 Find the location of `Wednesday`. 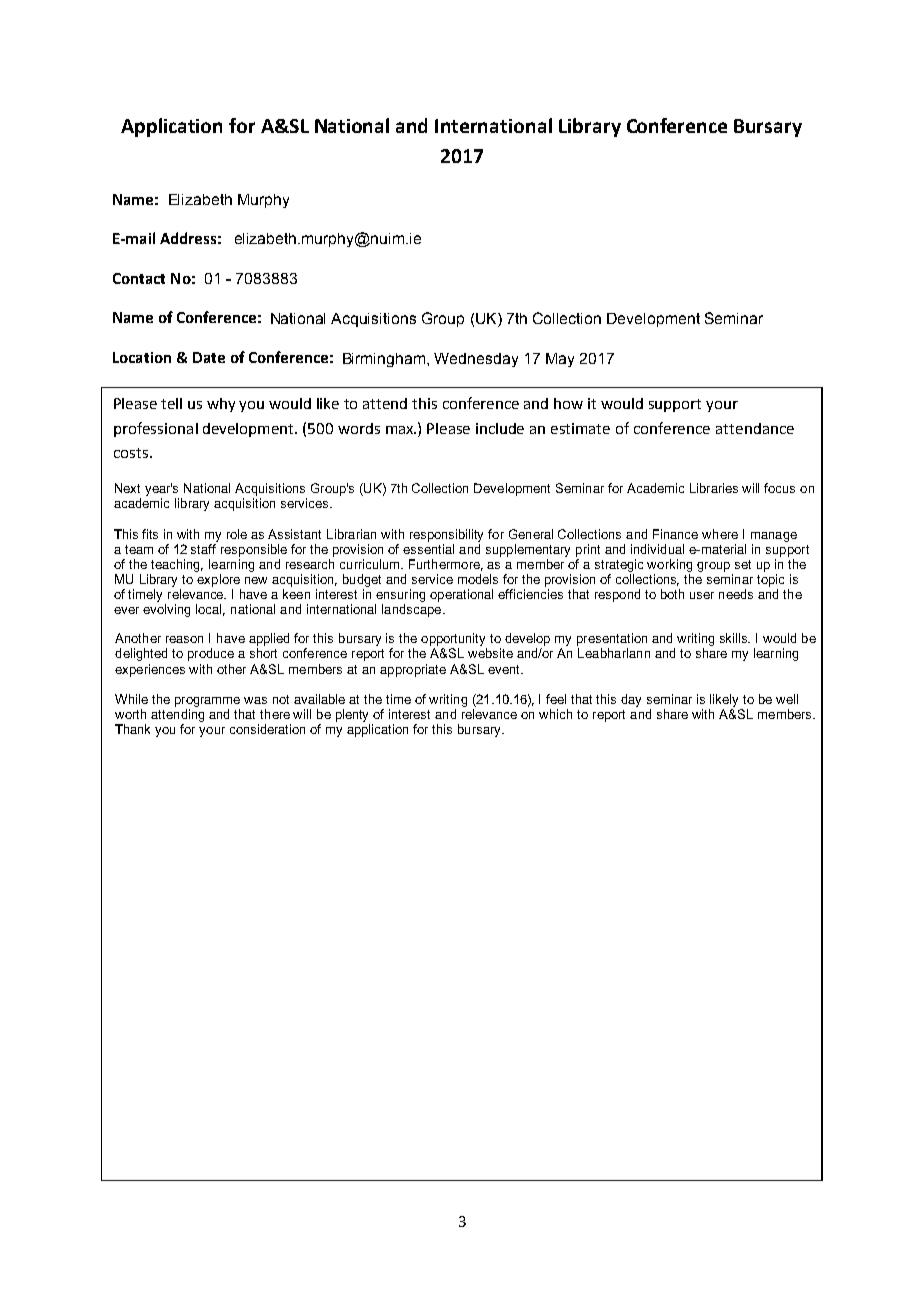

Wednesday is located at coordinates (476, 360).
